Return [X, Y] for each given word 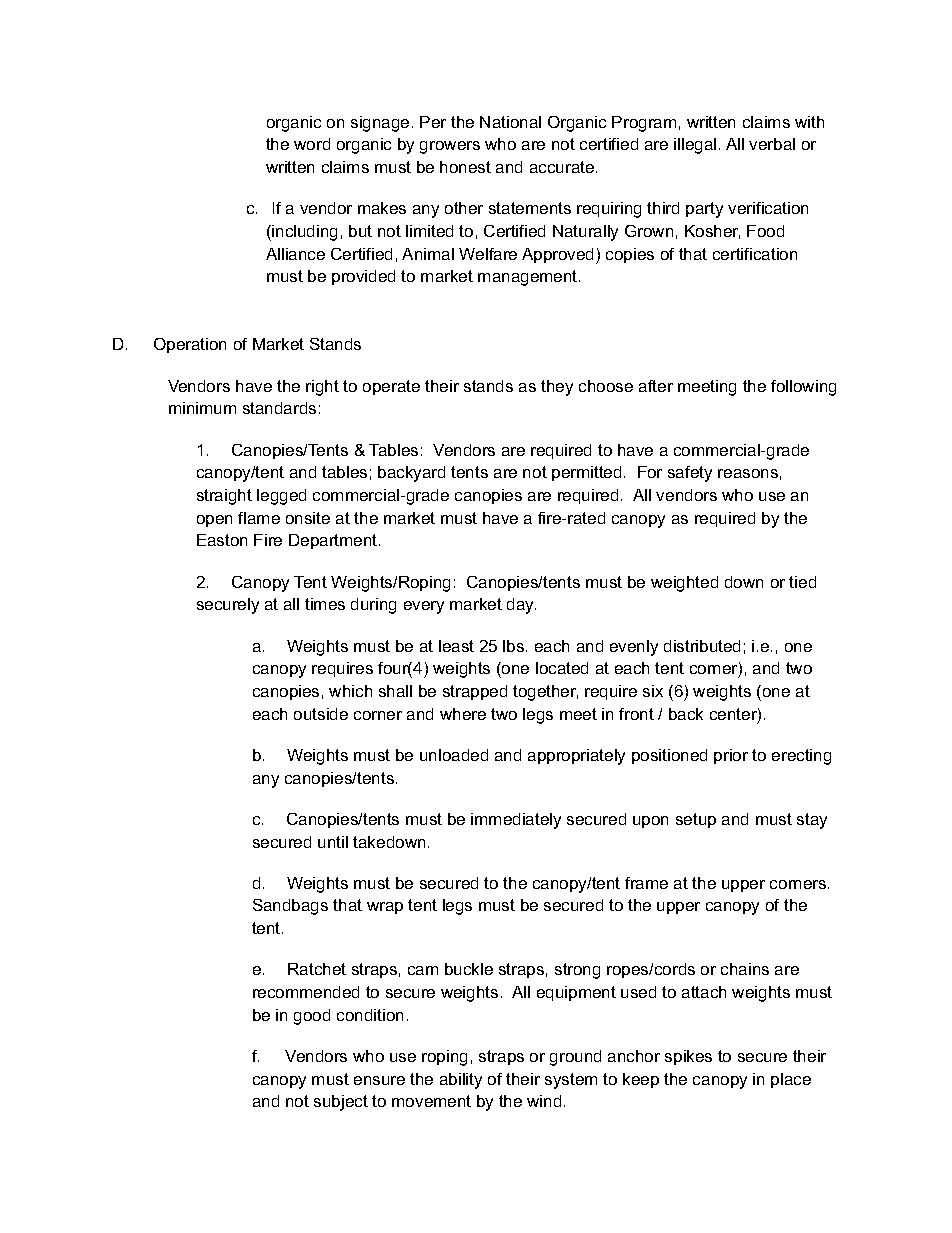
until [333, 842]
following [803, 388]
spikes [688, 1057]
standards [279, 408]
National [510, 122]
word [312, 144]
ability [461, 1081]
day [521, 606]
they [557, 388]
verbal [772, 144]
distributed [702, 646]
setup [696, 820]
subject [341, 1103]
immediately [516, 821]
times [325, 604]
